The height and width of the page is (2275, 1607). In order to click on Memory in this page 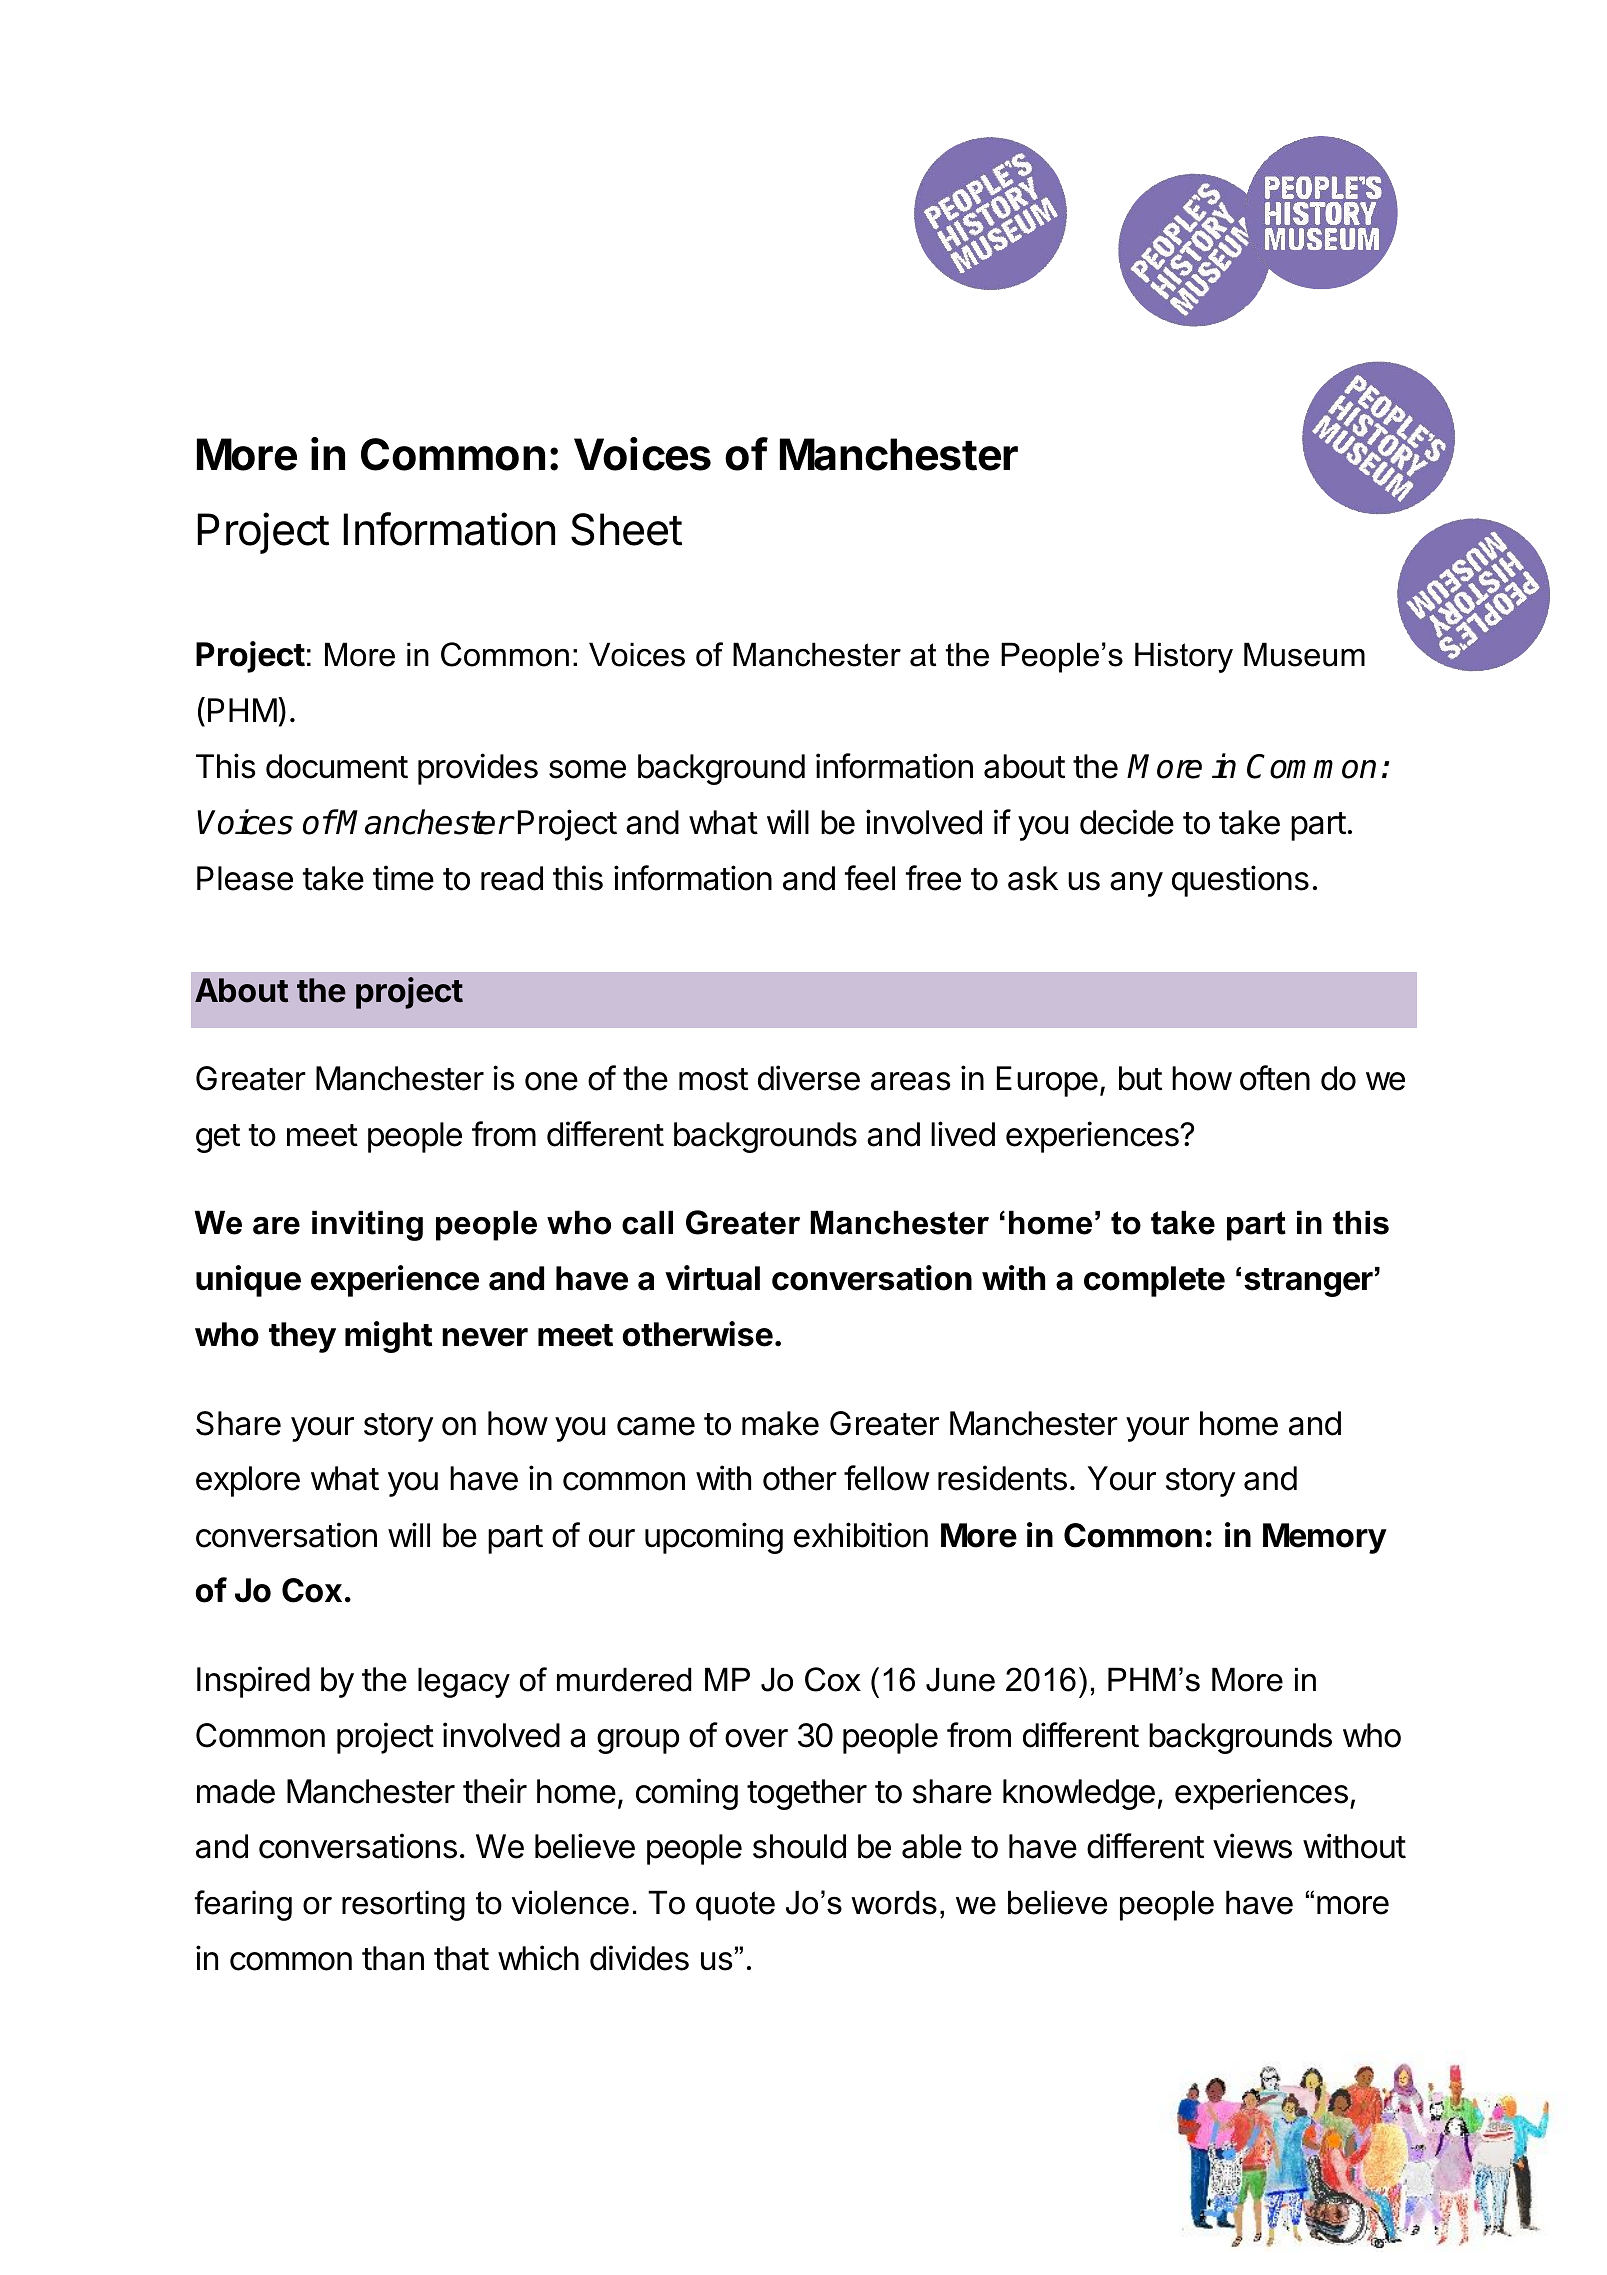, I will do `click(1325, 1538)`.
